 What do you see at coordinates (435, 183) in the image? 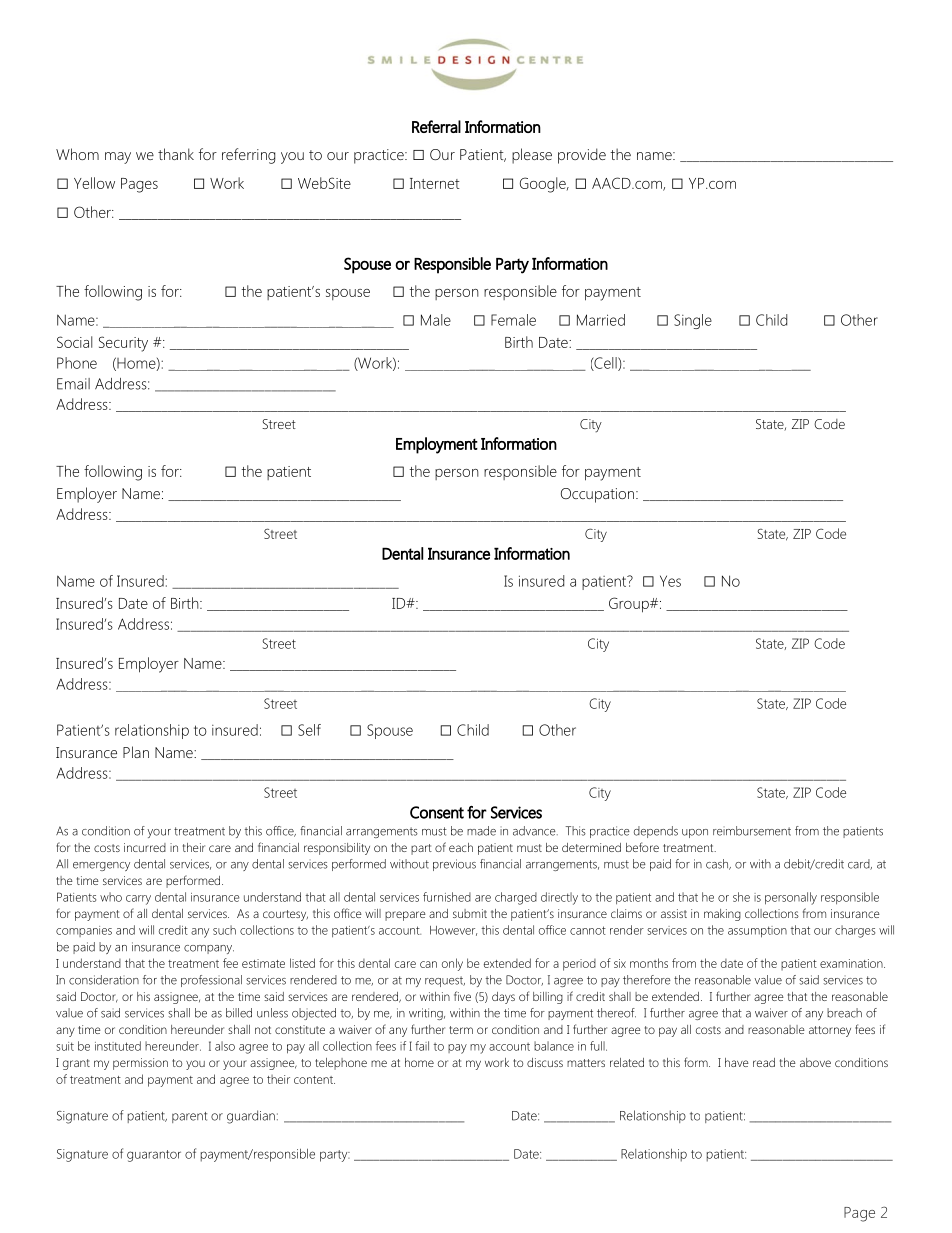
I see `Internet` at bounding box center [435, 183].
